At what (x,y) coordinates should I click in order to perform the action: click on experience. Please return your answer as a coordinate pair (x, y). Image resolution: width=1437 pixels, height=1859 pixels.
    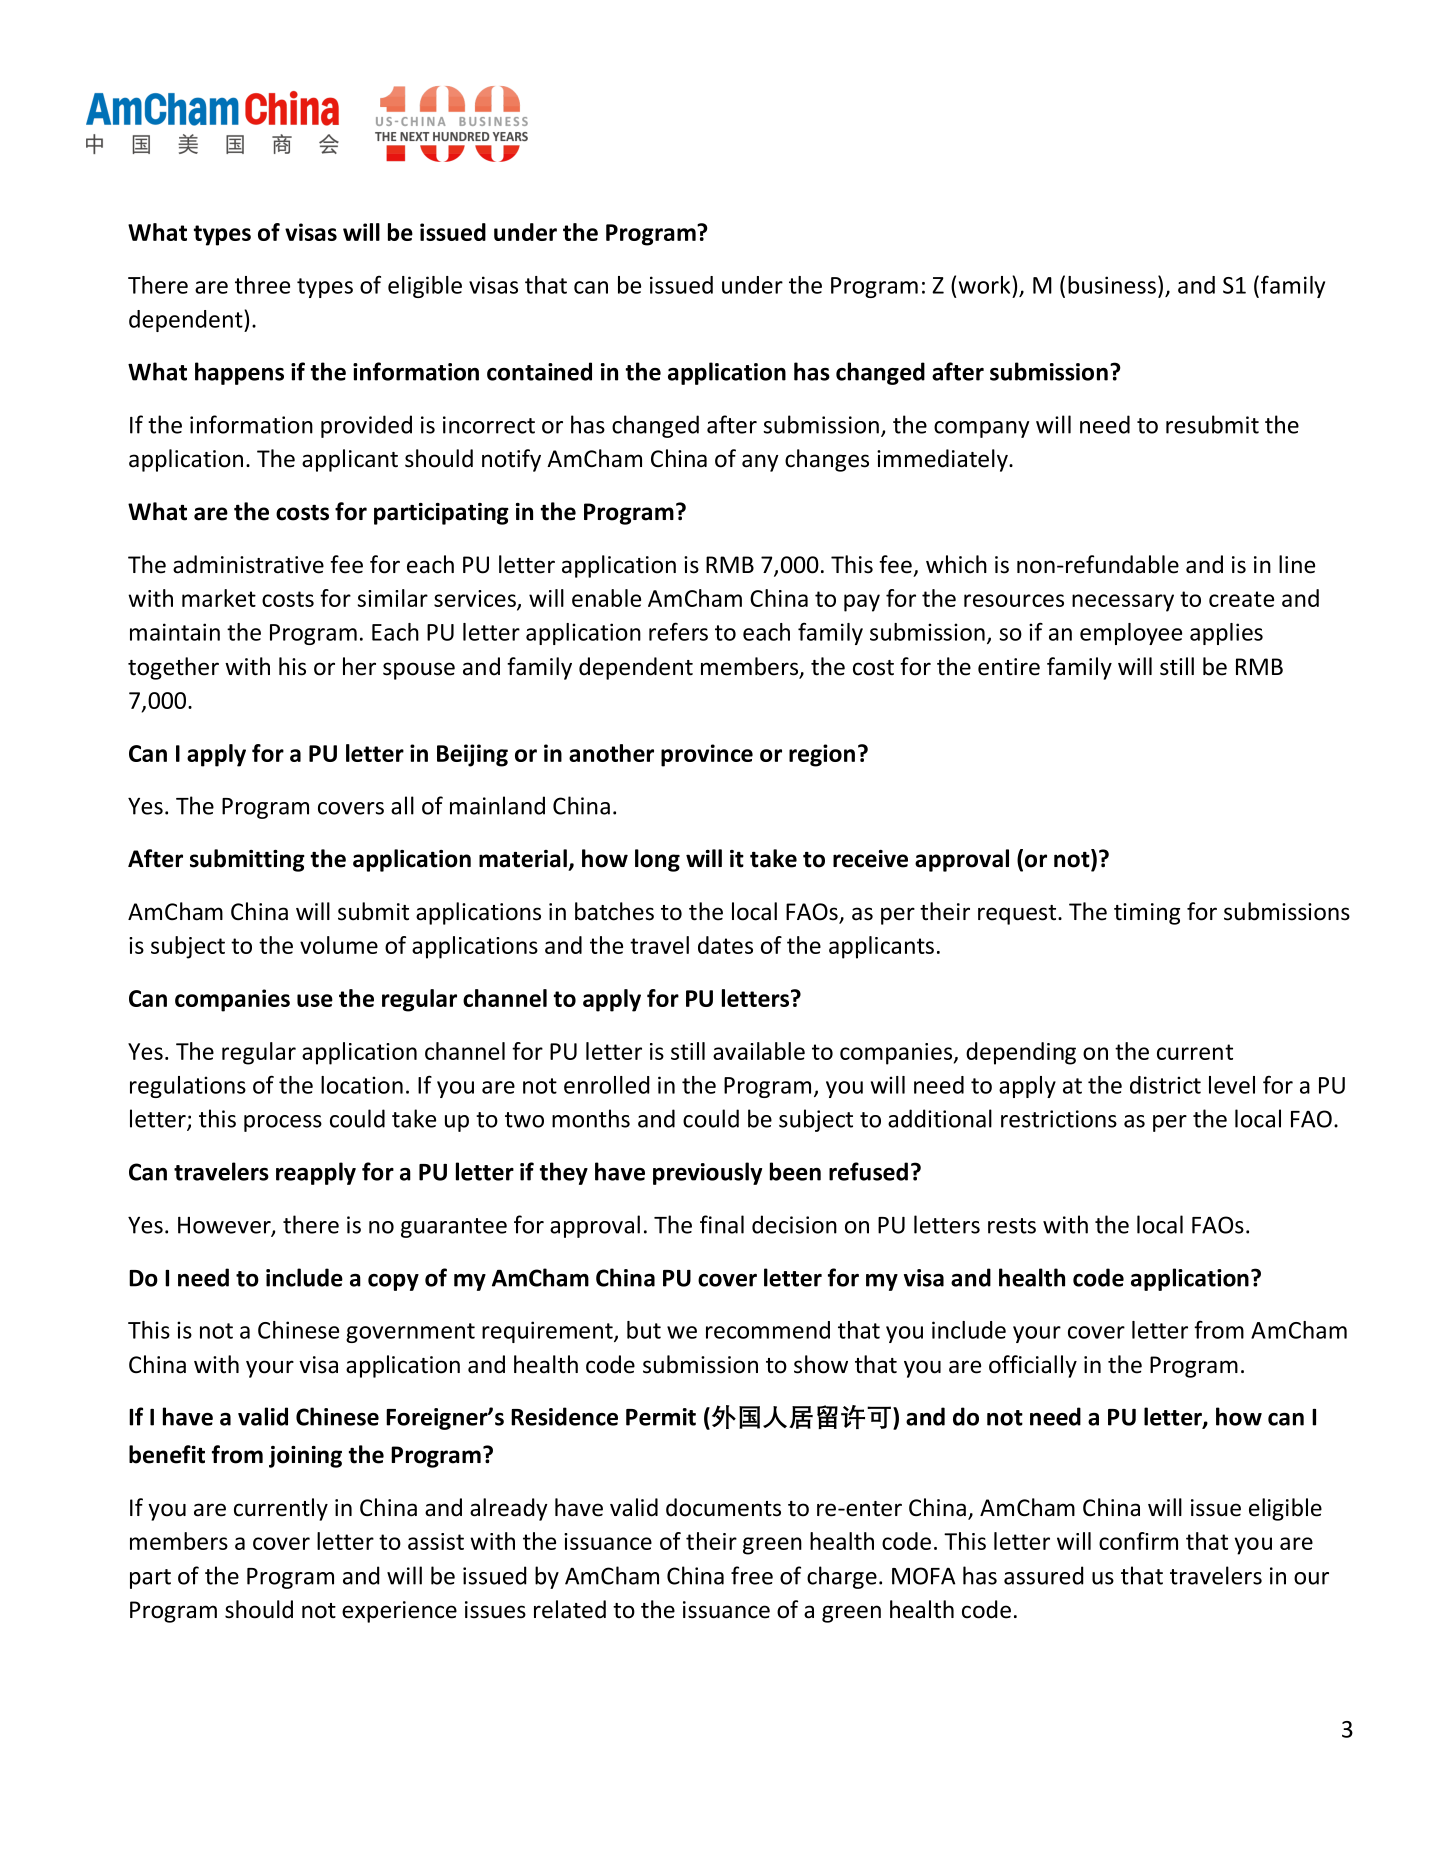
    Looking at the image, I should click on (399, 1612).
